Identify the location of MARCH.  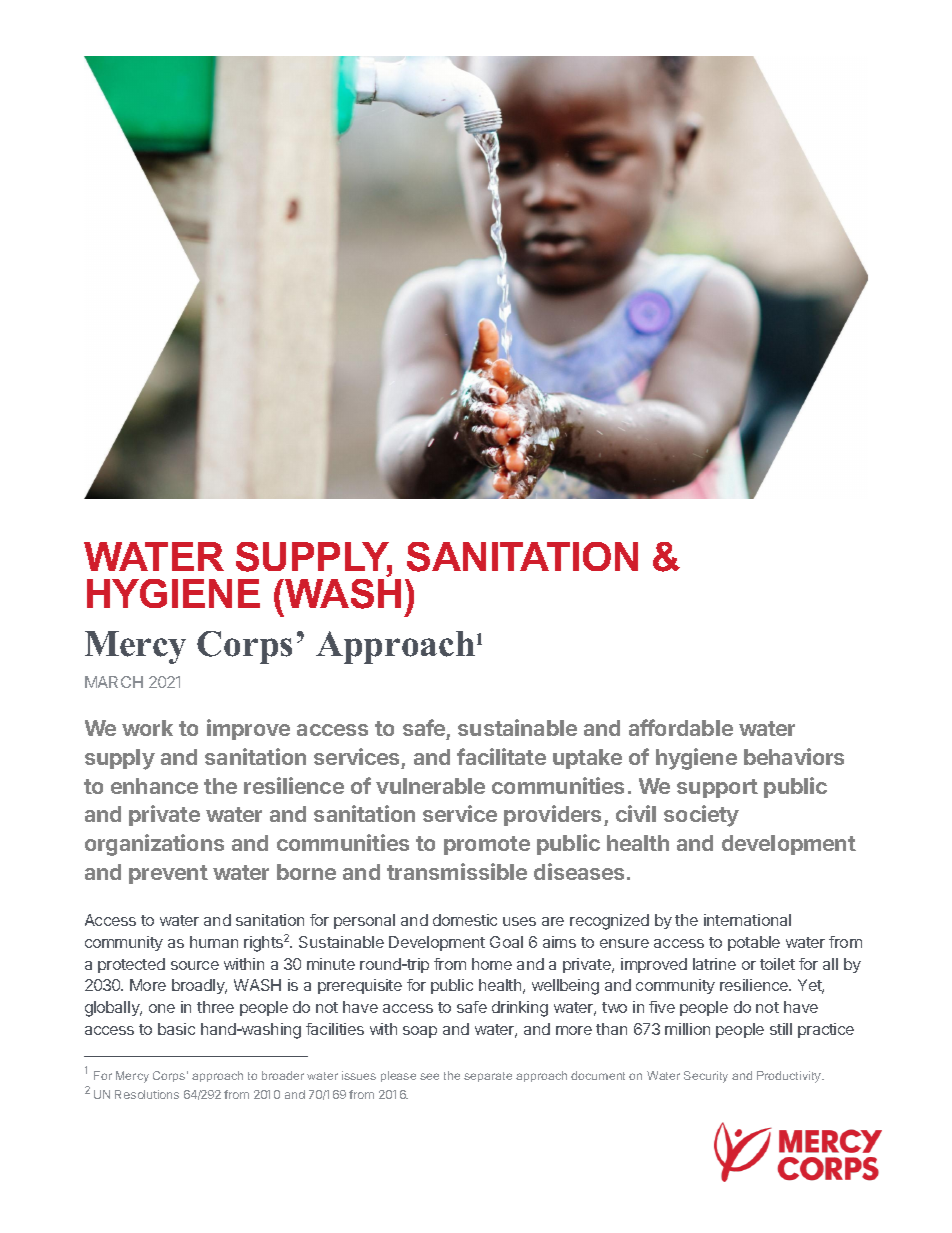
(114, 682).
